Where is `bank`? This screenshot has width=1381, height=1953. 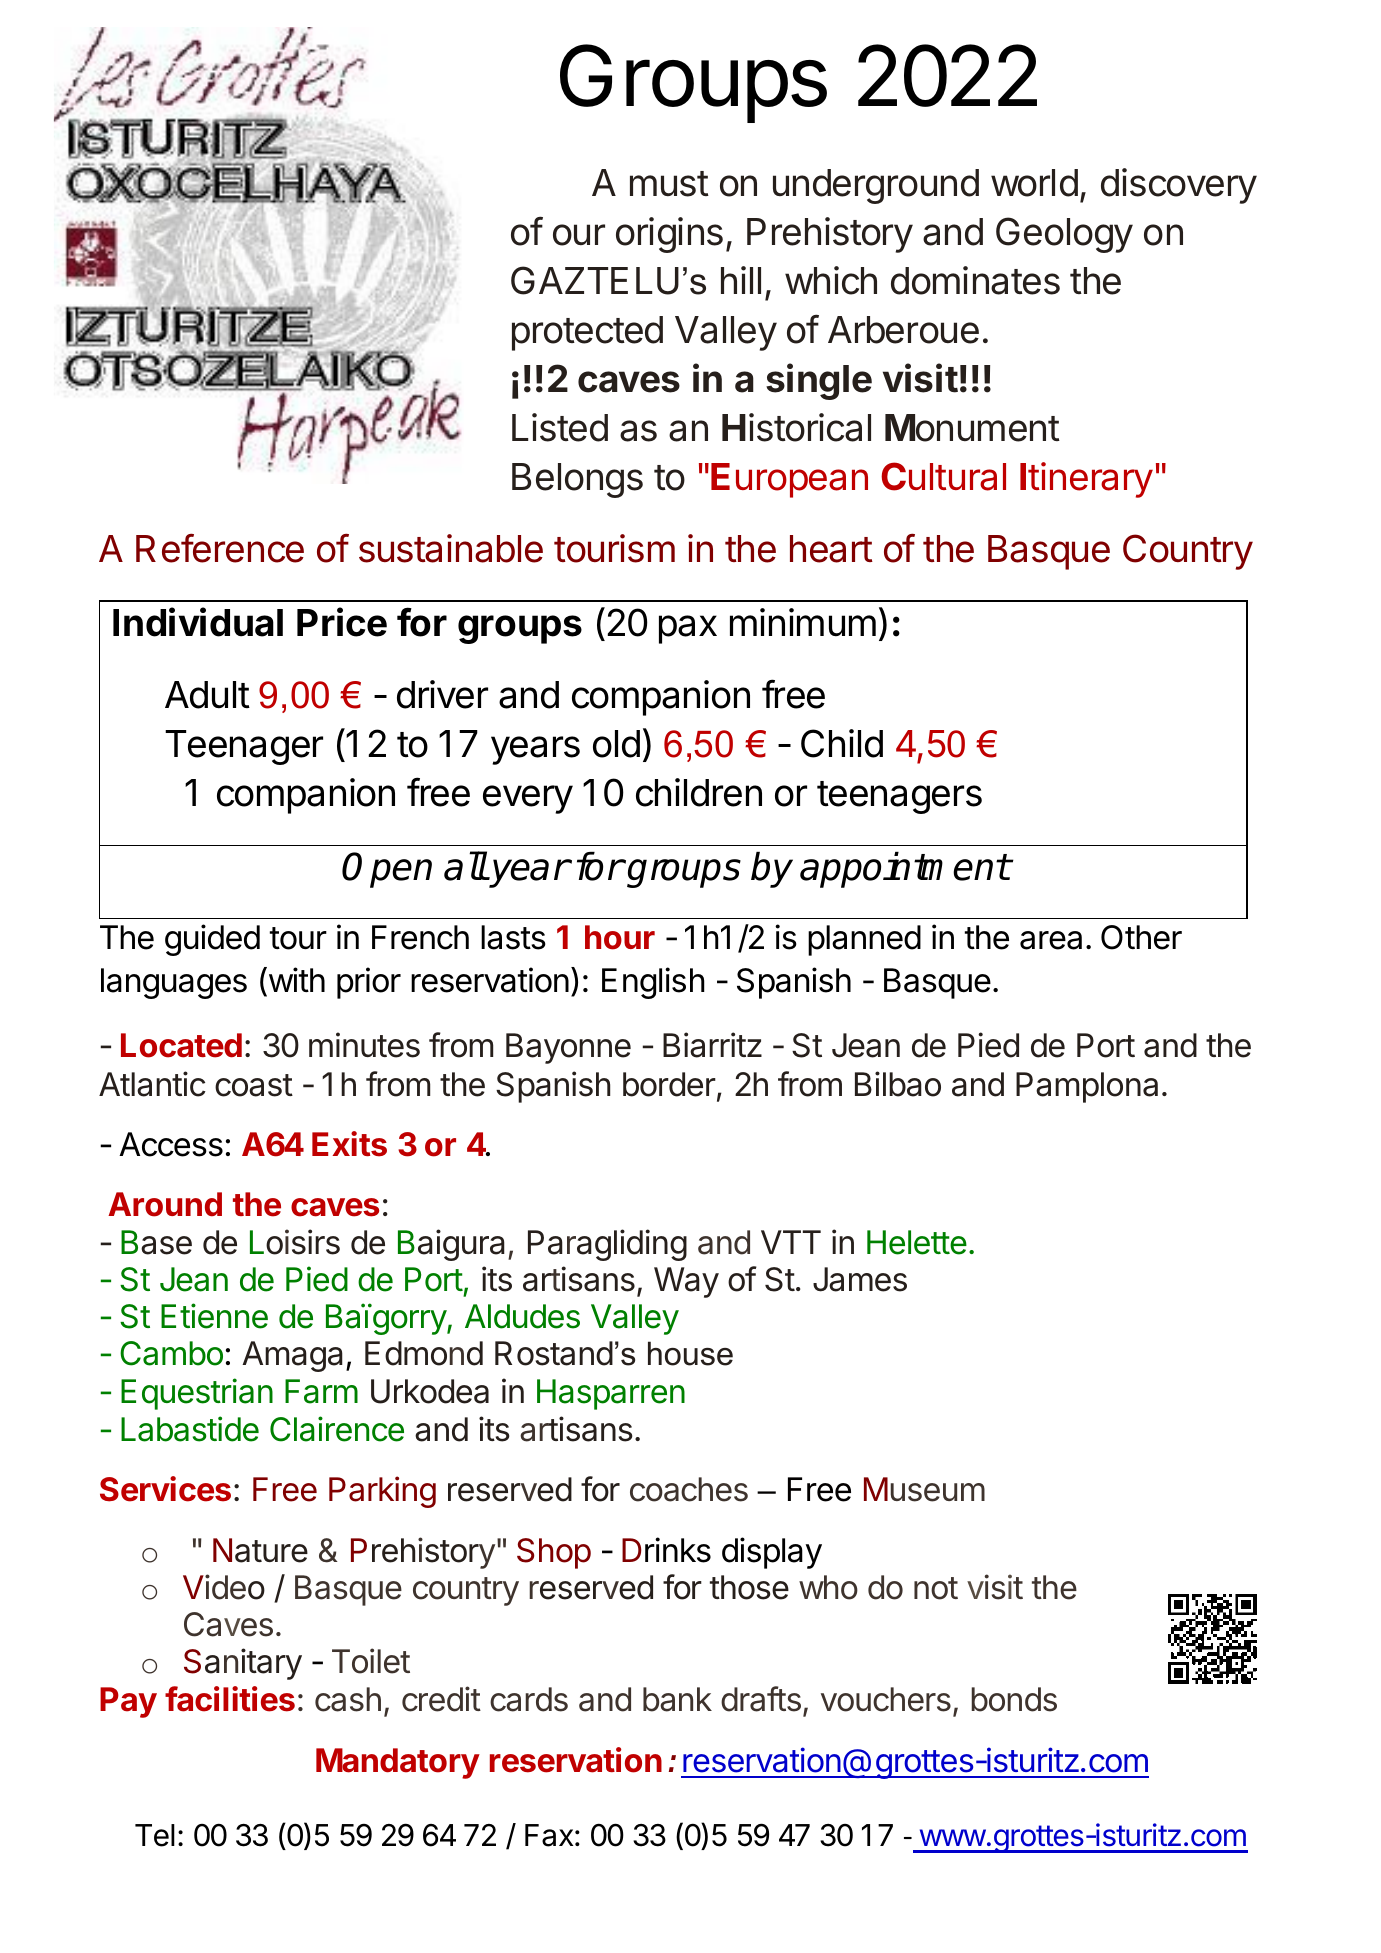
bank is located at coordinates (677, 1699).
